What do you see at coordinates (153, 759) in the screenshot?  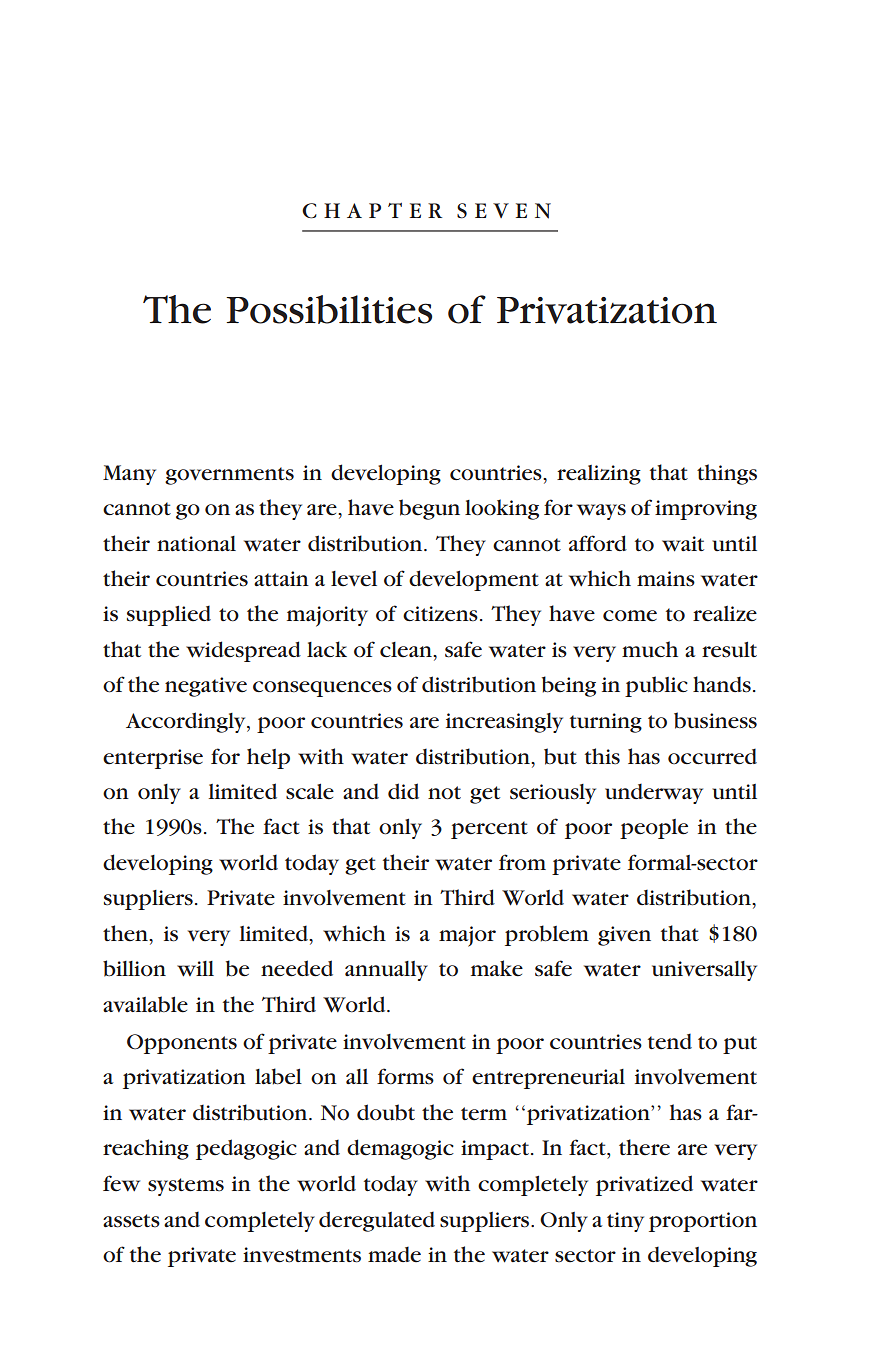 I see `enterprise` at bounding box center [153, 759].
